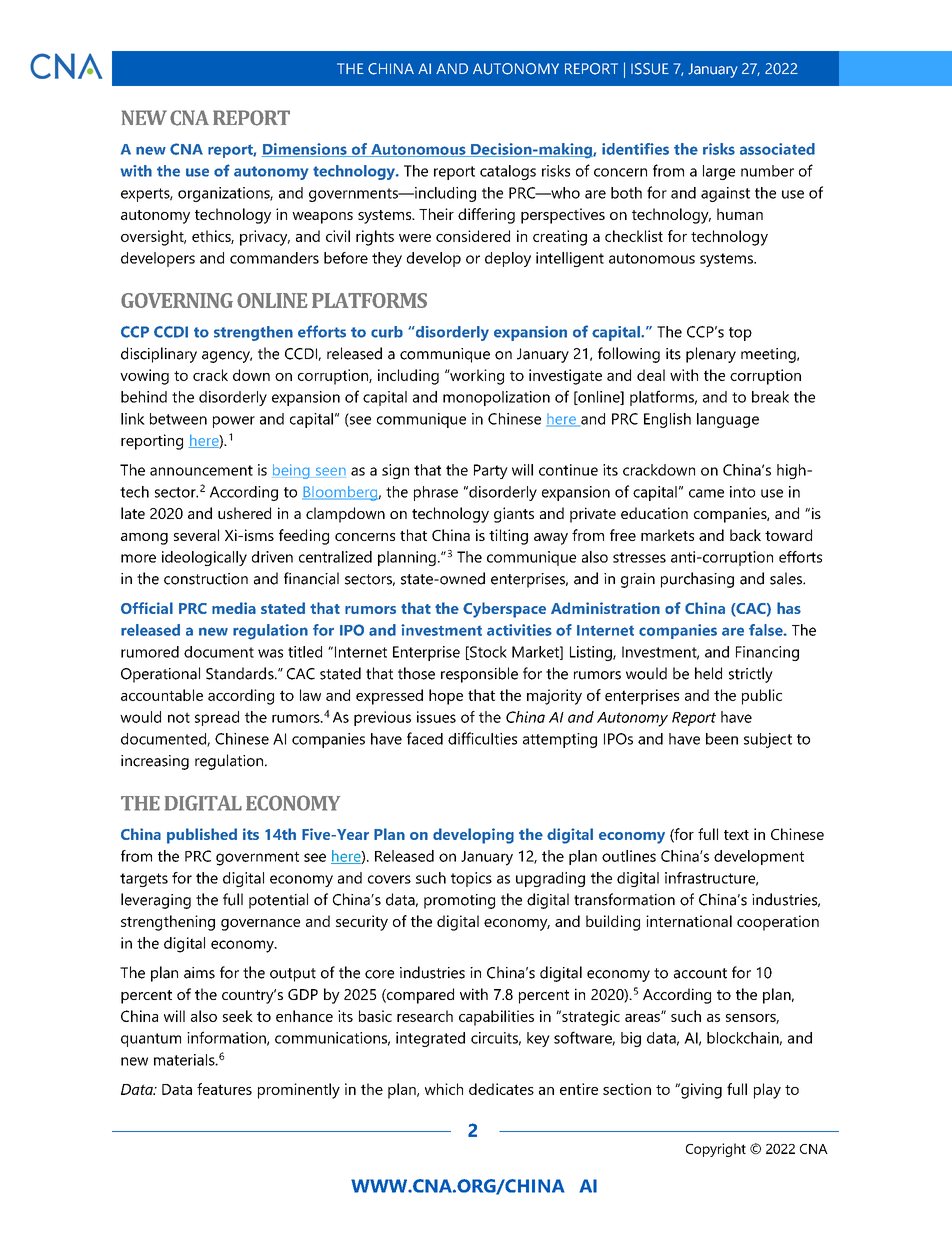 This image has height=1233, width=952. What do you see at coordinates (482, 738) in the image?
I see `difficulties` at bounding box center [482, 738].
